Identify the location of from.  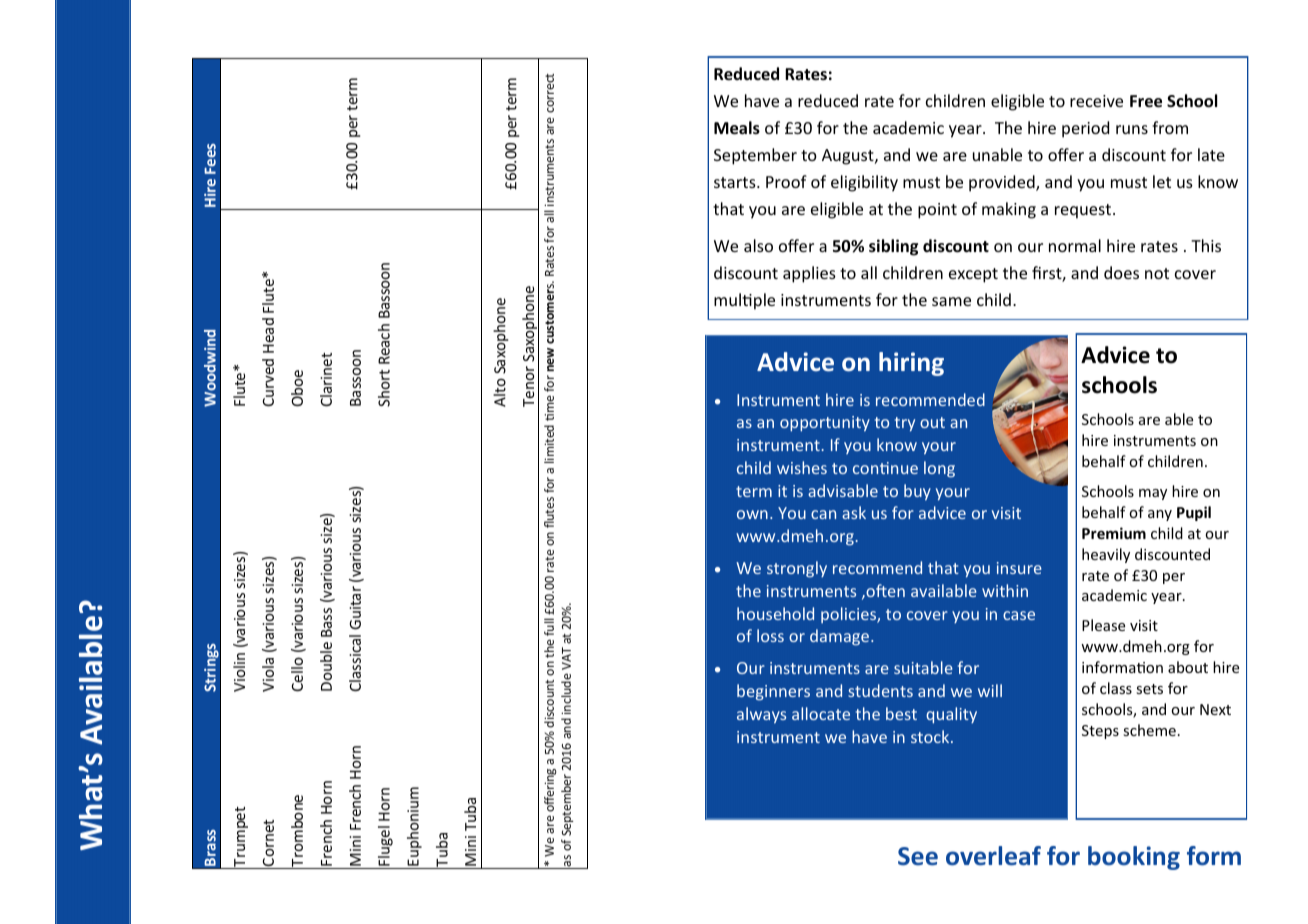
(1170, 127).
